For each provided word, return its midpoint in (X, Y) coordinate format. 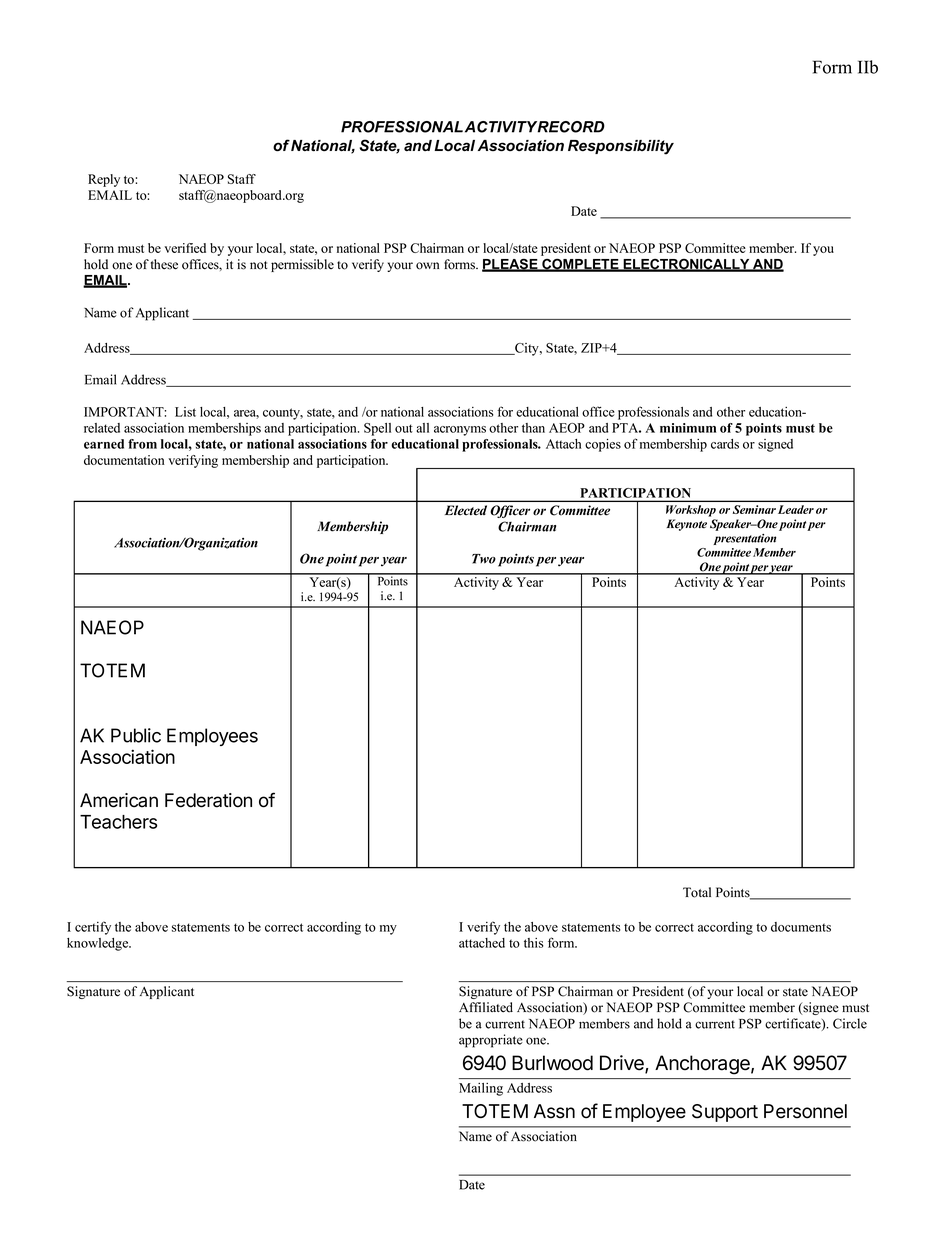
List (185, 412)
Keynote (686, 525)
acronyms (460, 431)
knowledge (99, 944)
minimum (688, 428)
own (427, 266)
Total (697, 892)
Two (484, 559)
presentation (745, 539)
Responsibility (621, 147)
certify (93, 928)
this (534, 943)
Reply (104, 180)
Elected (466, 510)
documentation (124, 460)
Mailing (481, 1089)
